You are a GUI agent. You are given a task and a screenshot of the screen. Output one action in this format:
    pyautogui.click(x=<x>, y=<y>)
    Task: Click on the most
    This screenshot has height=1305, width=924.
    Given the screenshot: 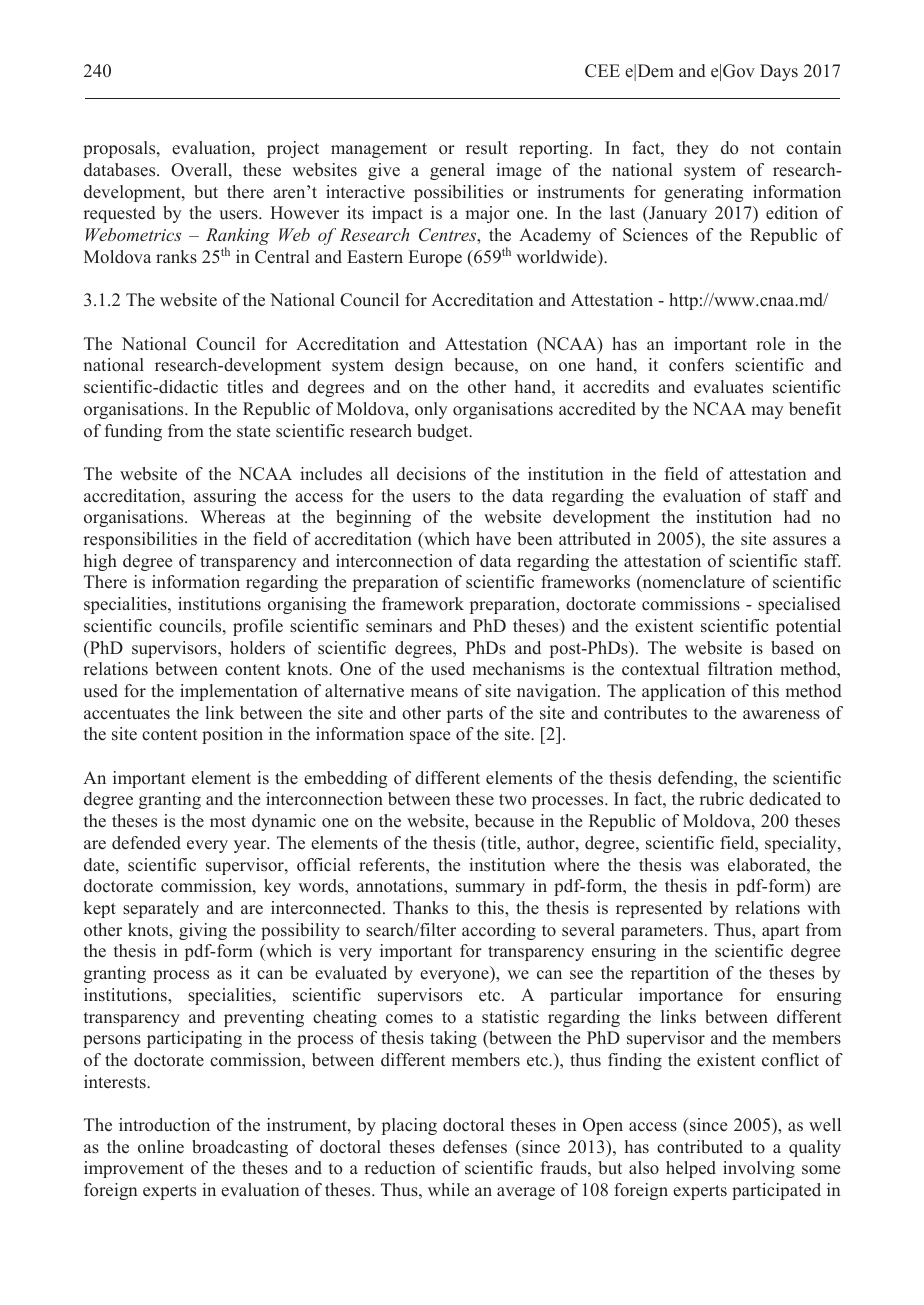 What is the action you would take?
    pyautogui.click(x=228, y=822)
